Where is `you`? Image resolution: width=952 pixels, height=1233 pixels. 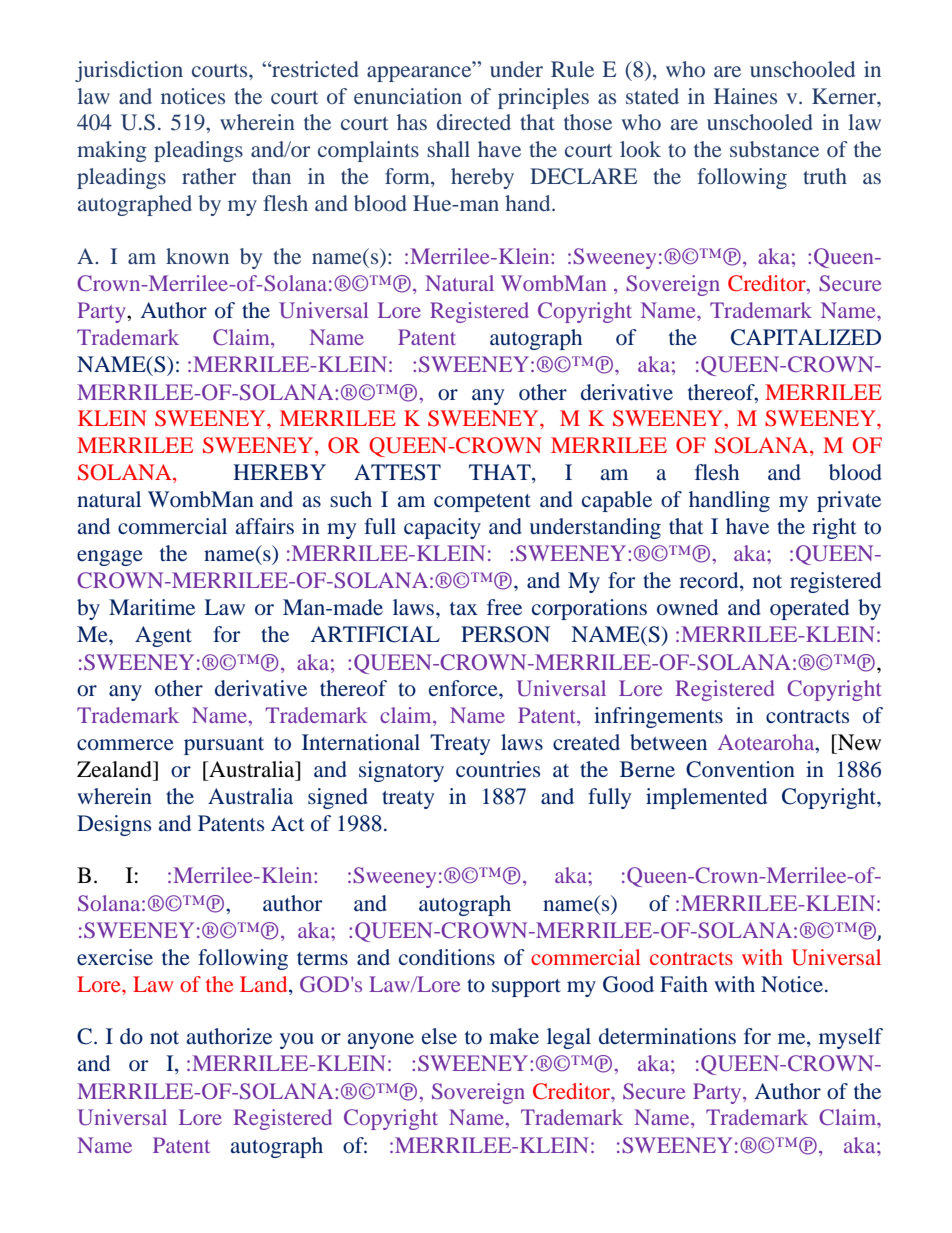 you is located at coordinates (297, 1041).
